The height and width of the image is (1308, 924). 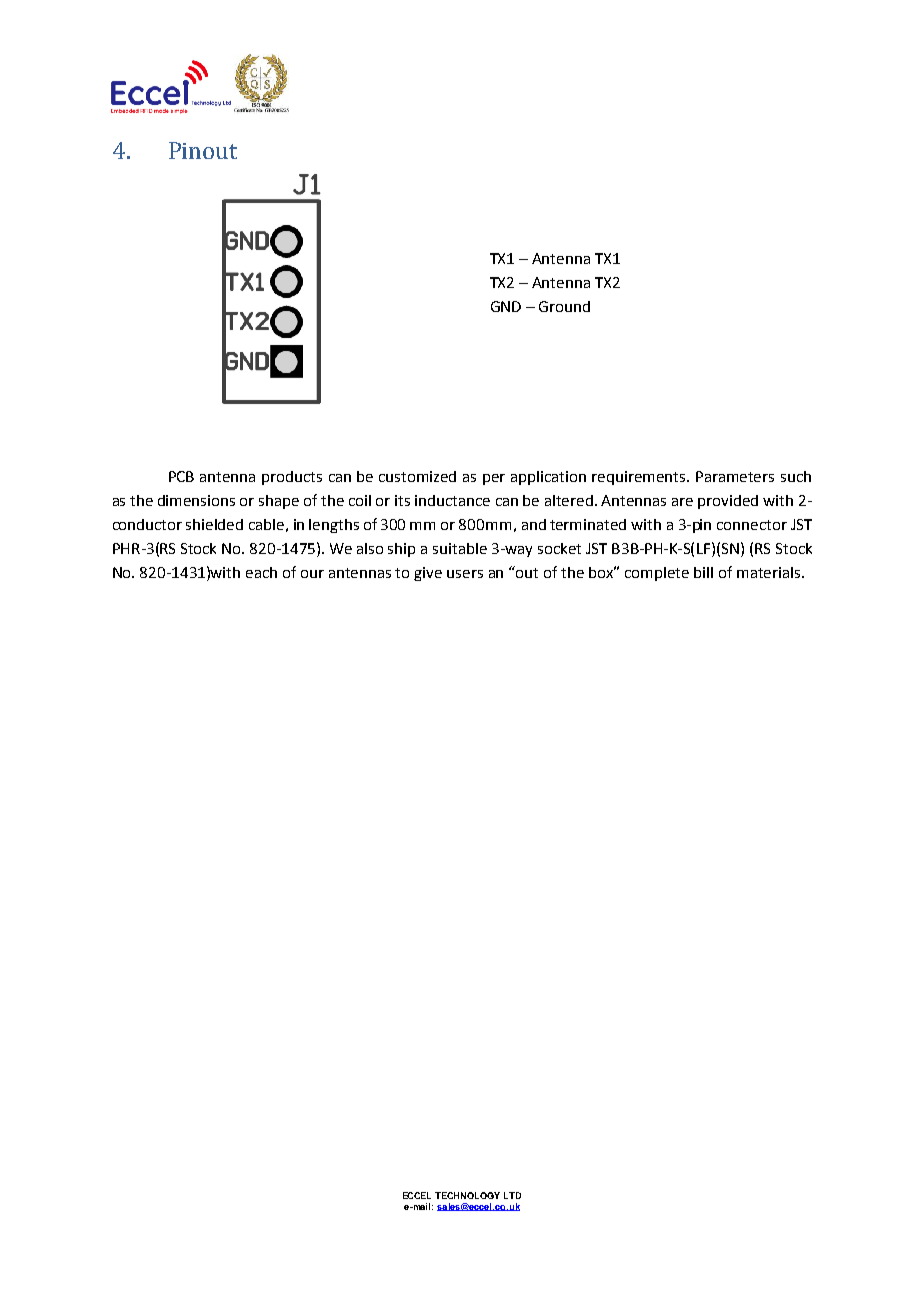 What do you see at coordinates (261, 572) in the image?
I see `each` at bounding box center [261, 572].
